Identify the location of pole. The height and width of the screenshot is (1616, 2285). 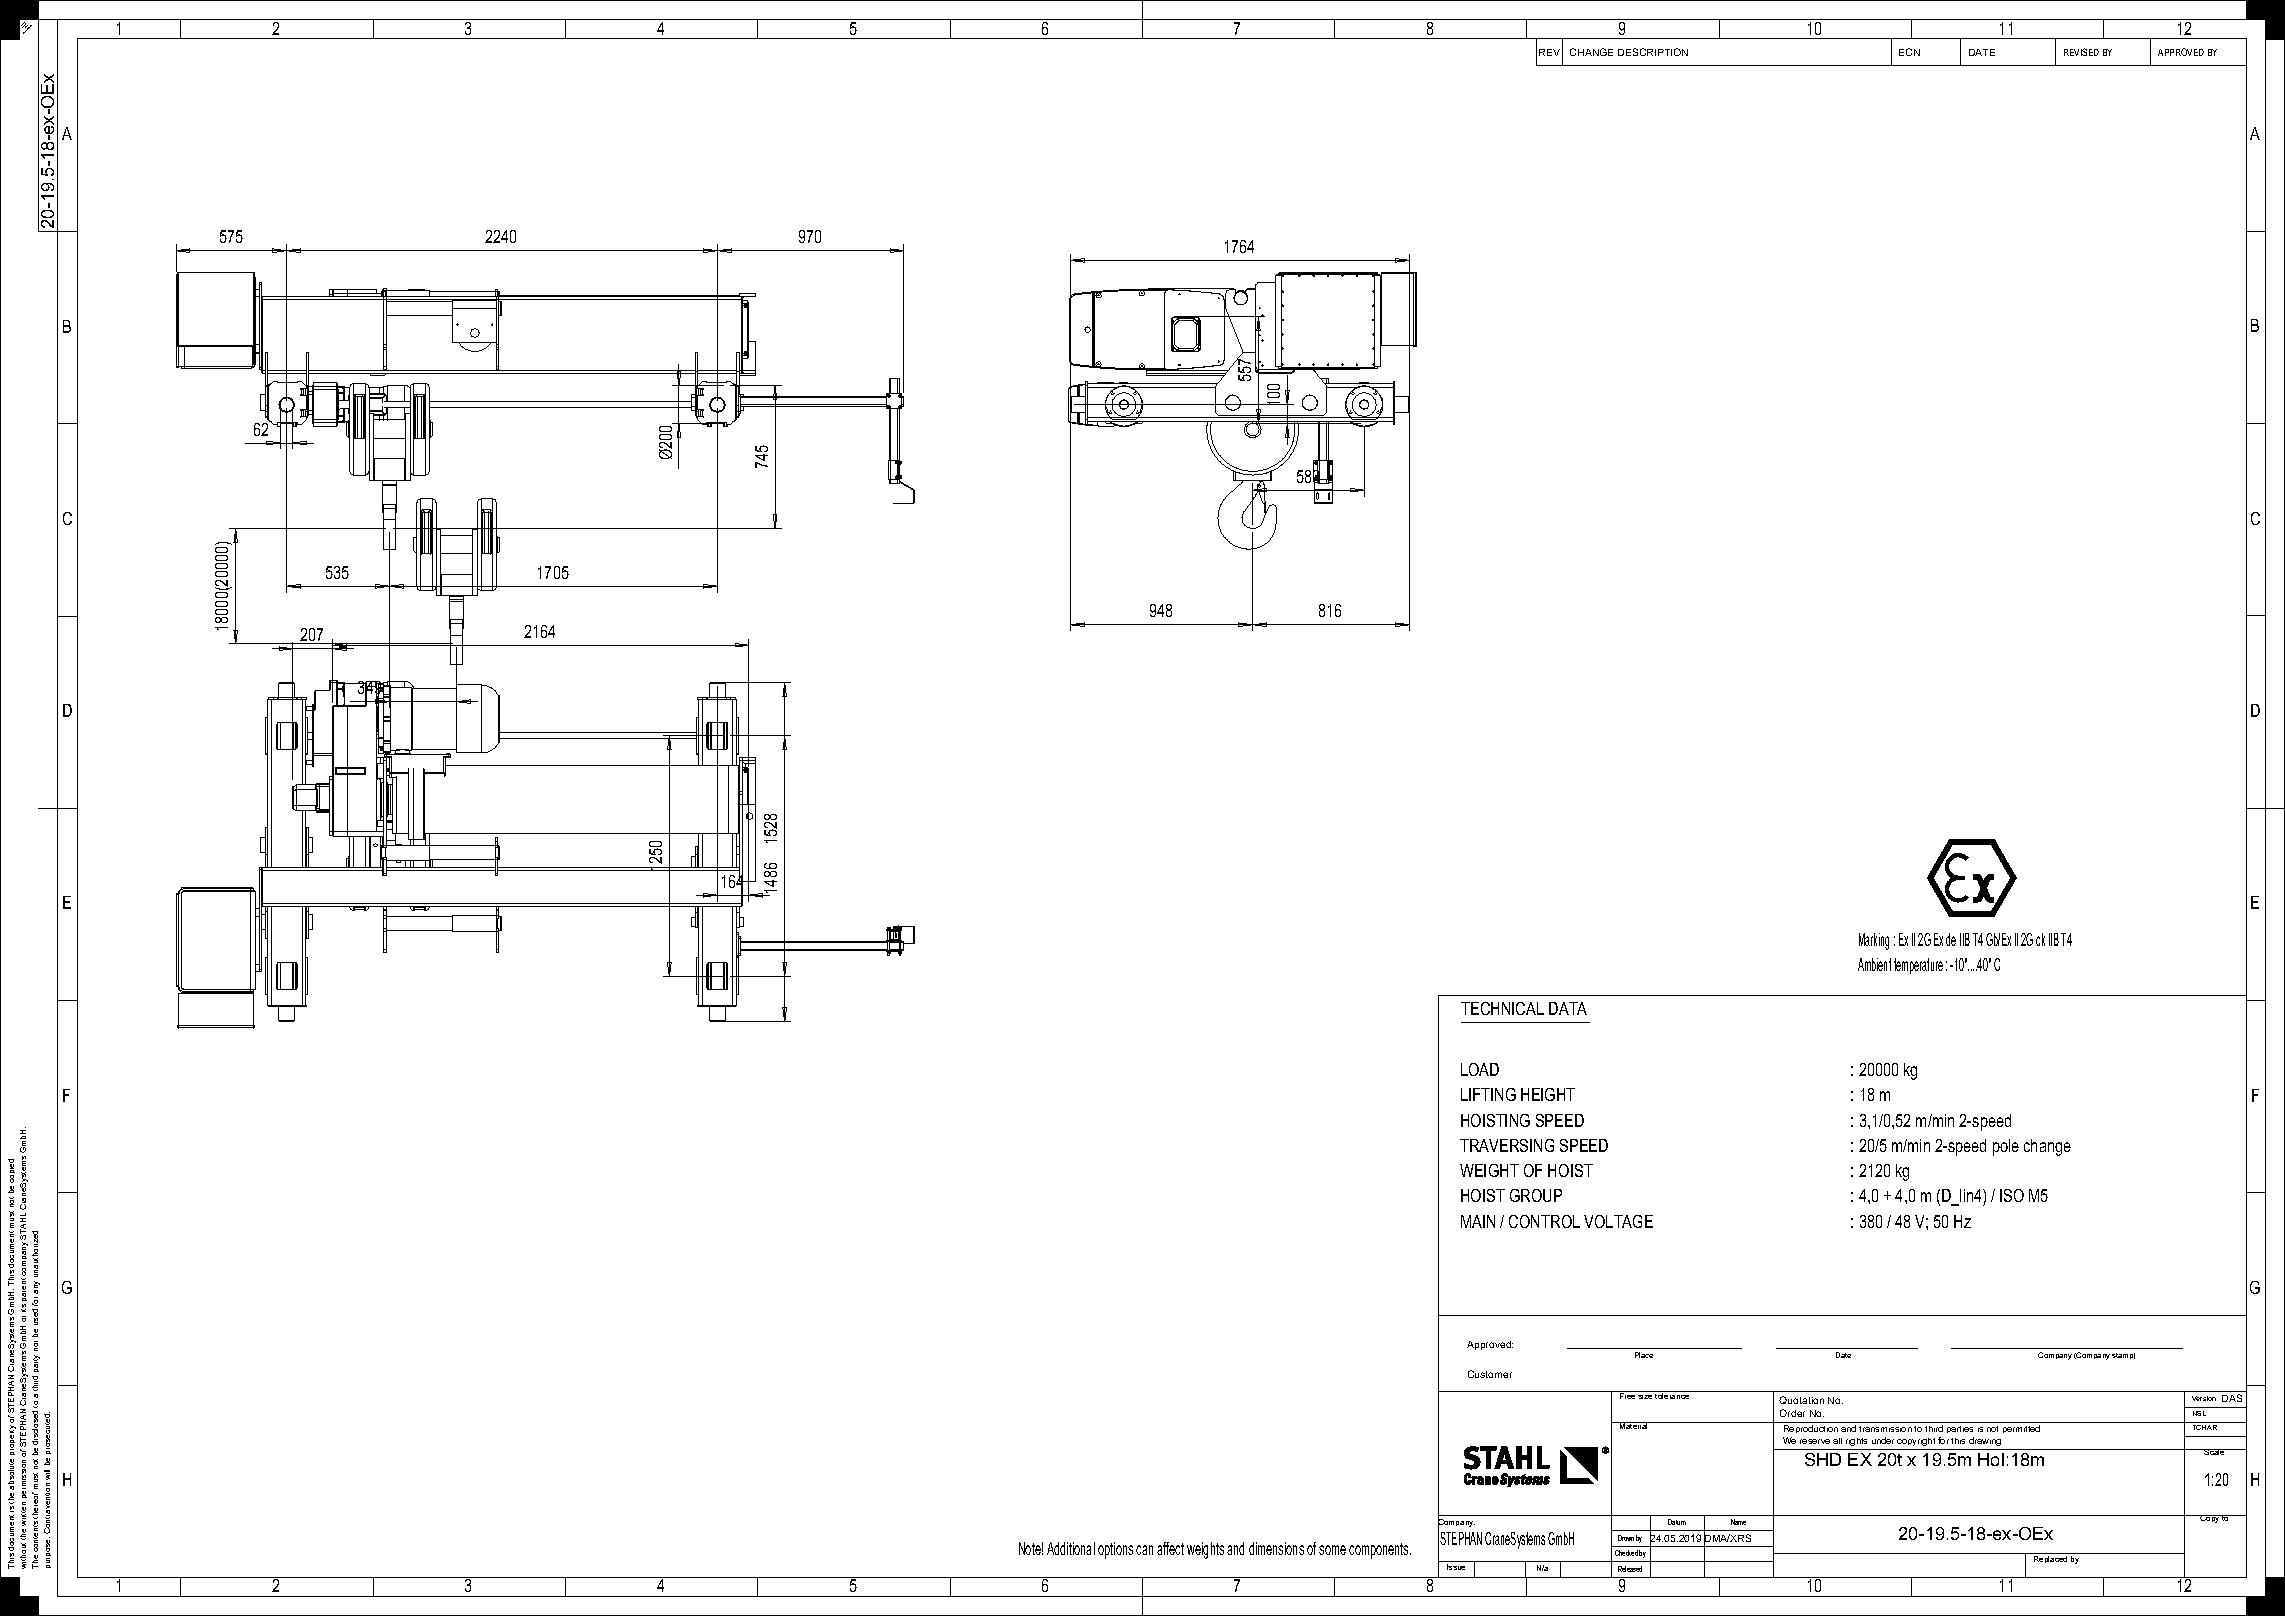
(2006, 1147).
